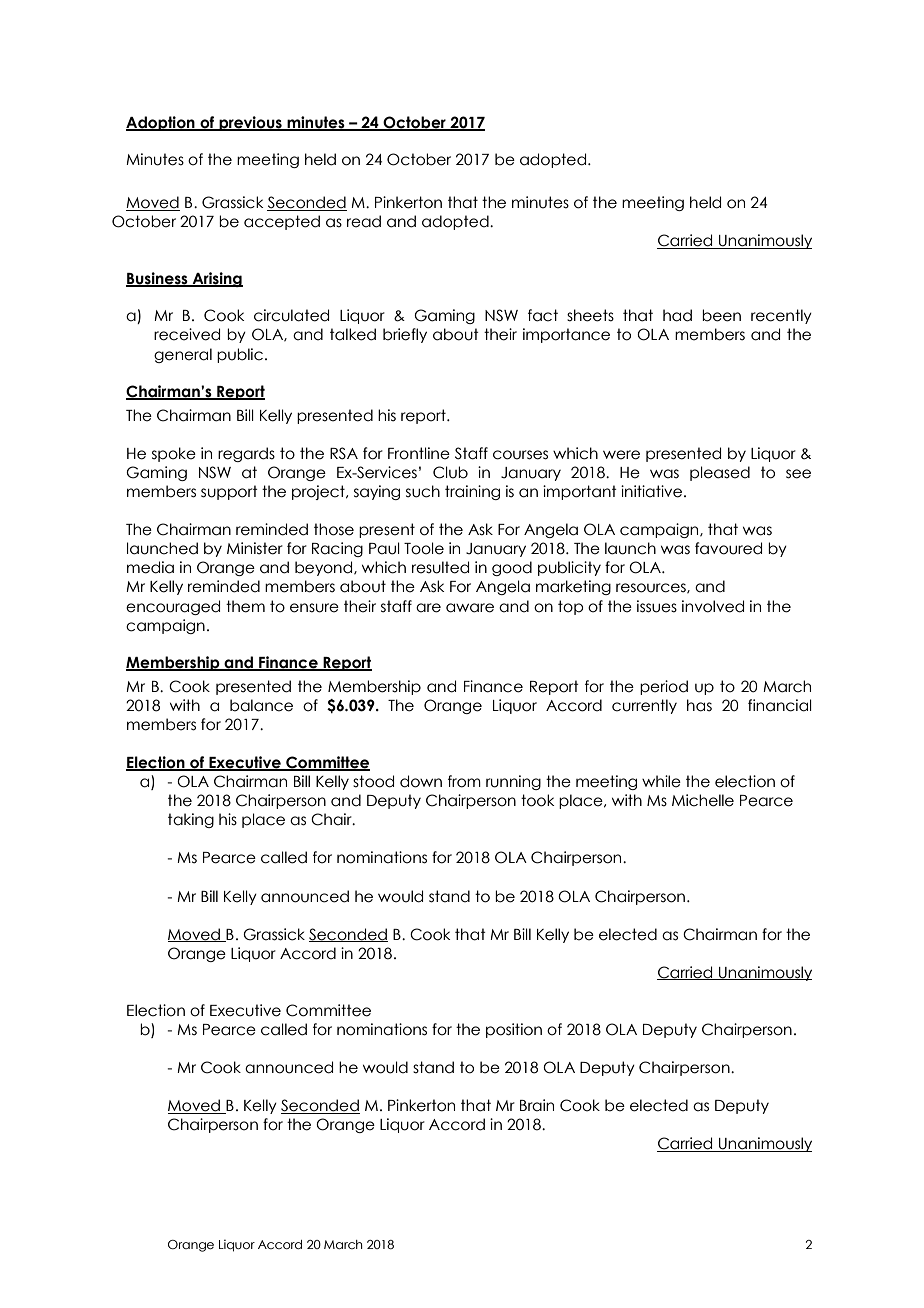 This document has width=924, height=1308. I want to click on aware, so click(470, 608).
